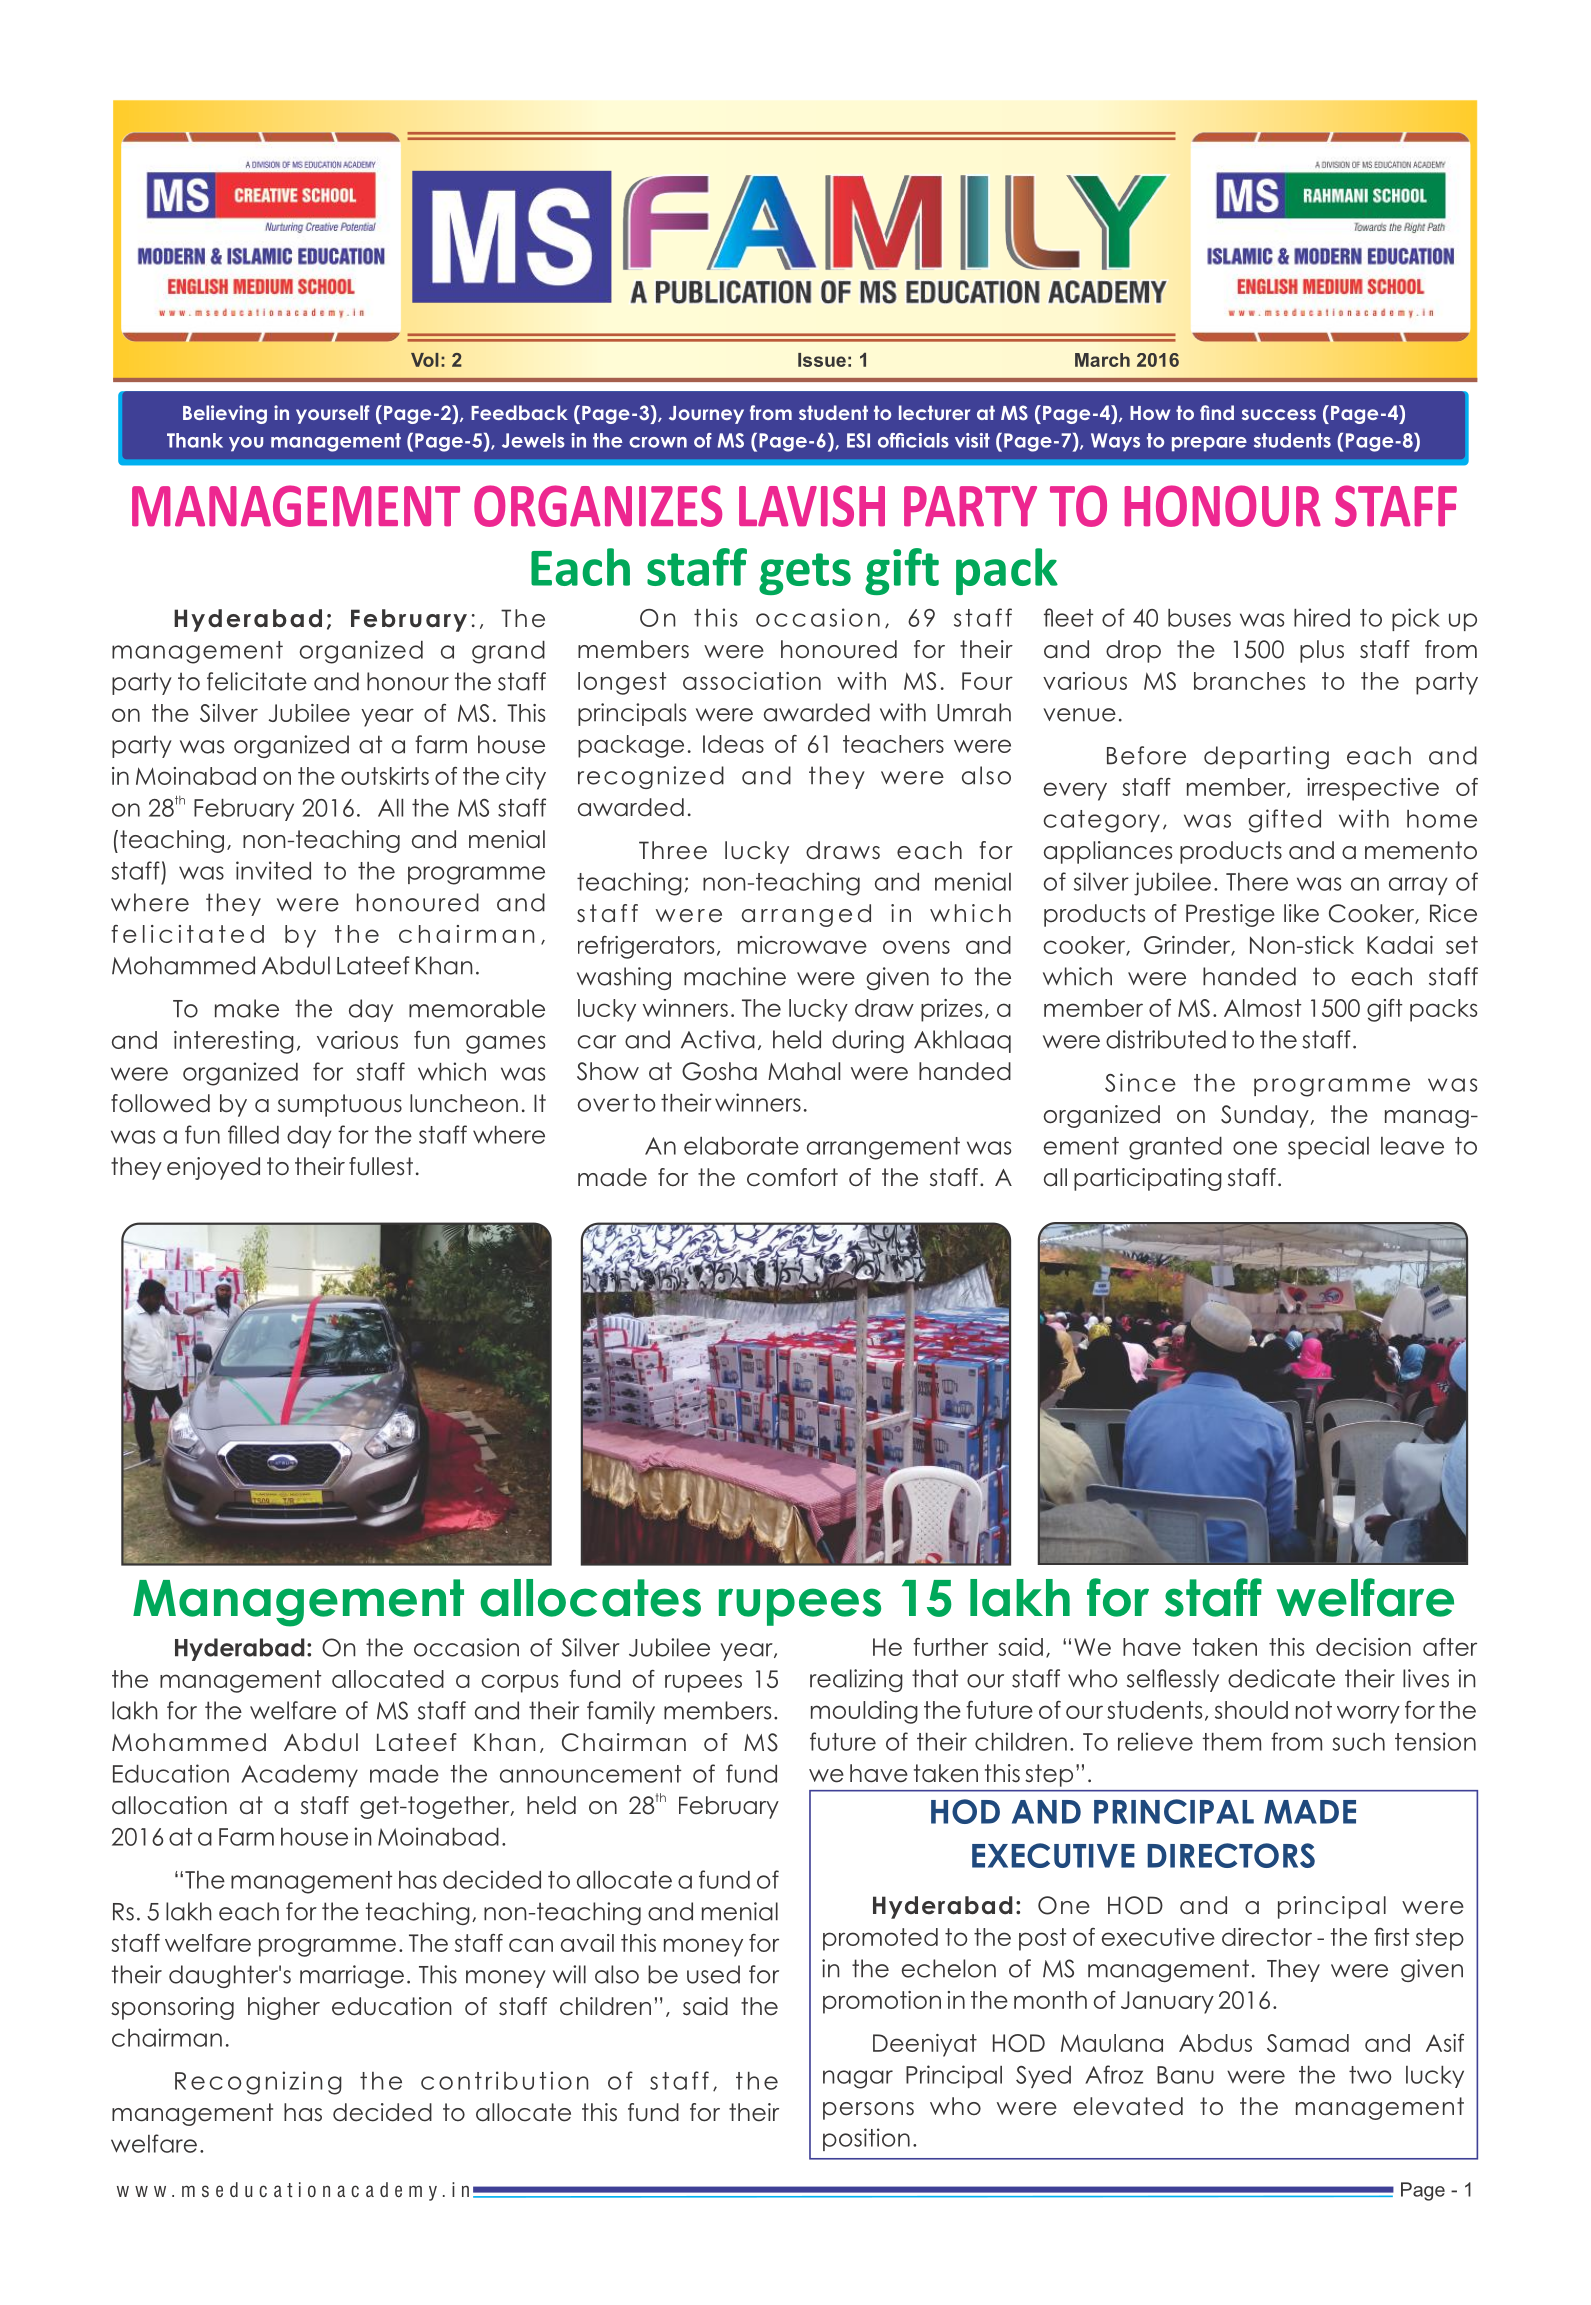 The image size is (1591, 2305). I want to click on Samad, so click(1308, 2043).
